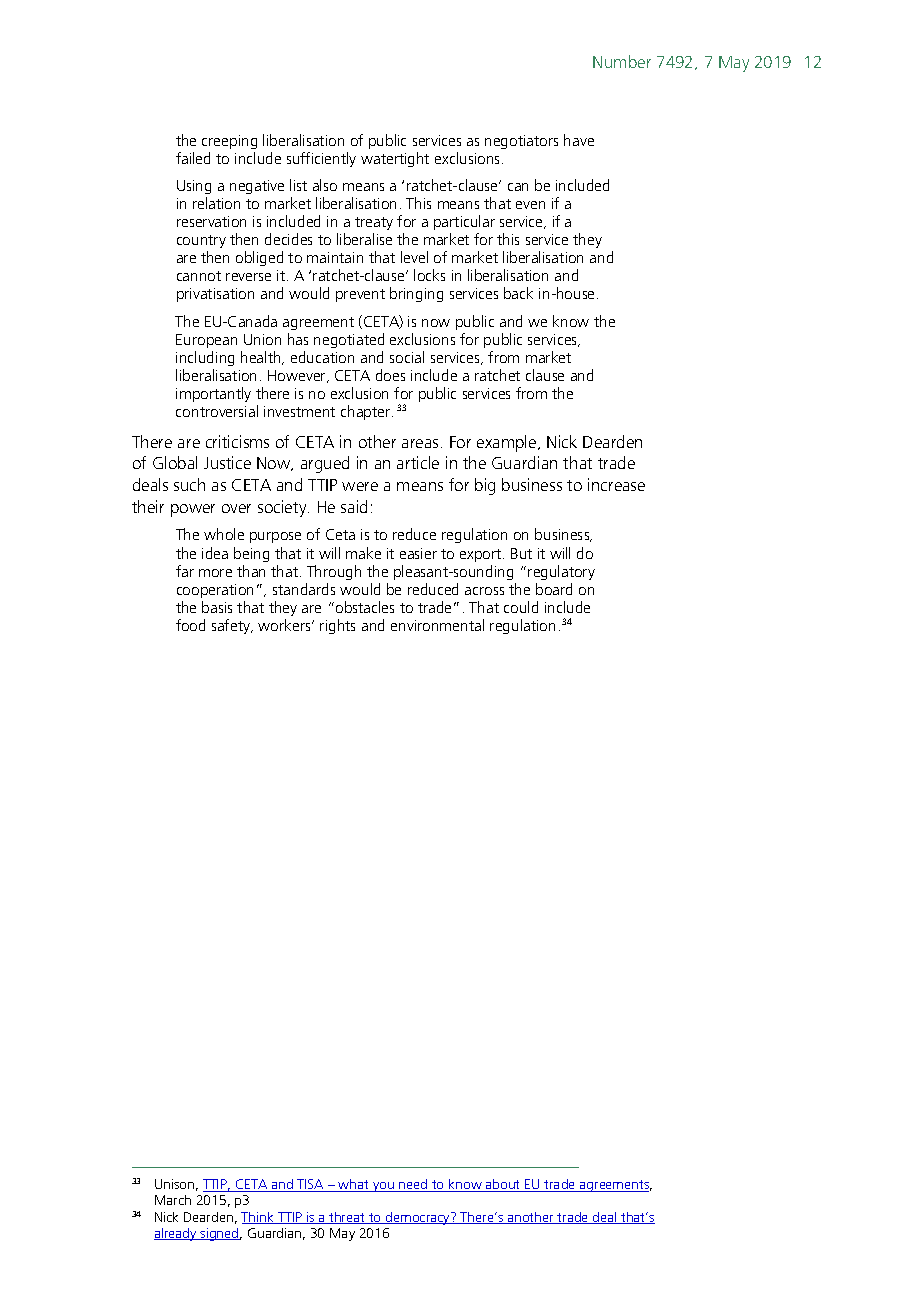 The image size is (924, 1308). Describe the element at coordinates (395, 159) in the image. I see `watertight` at that location.
